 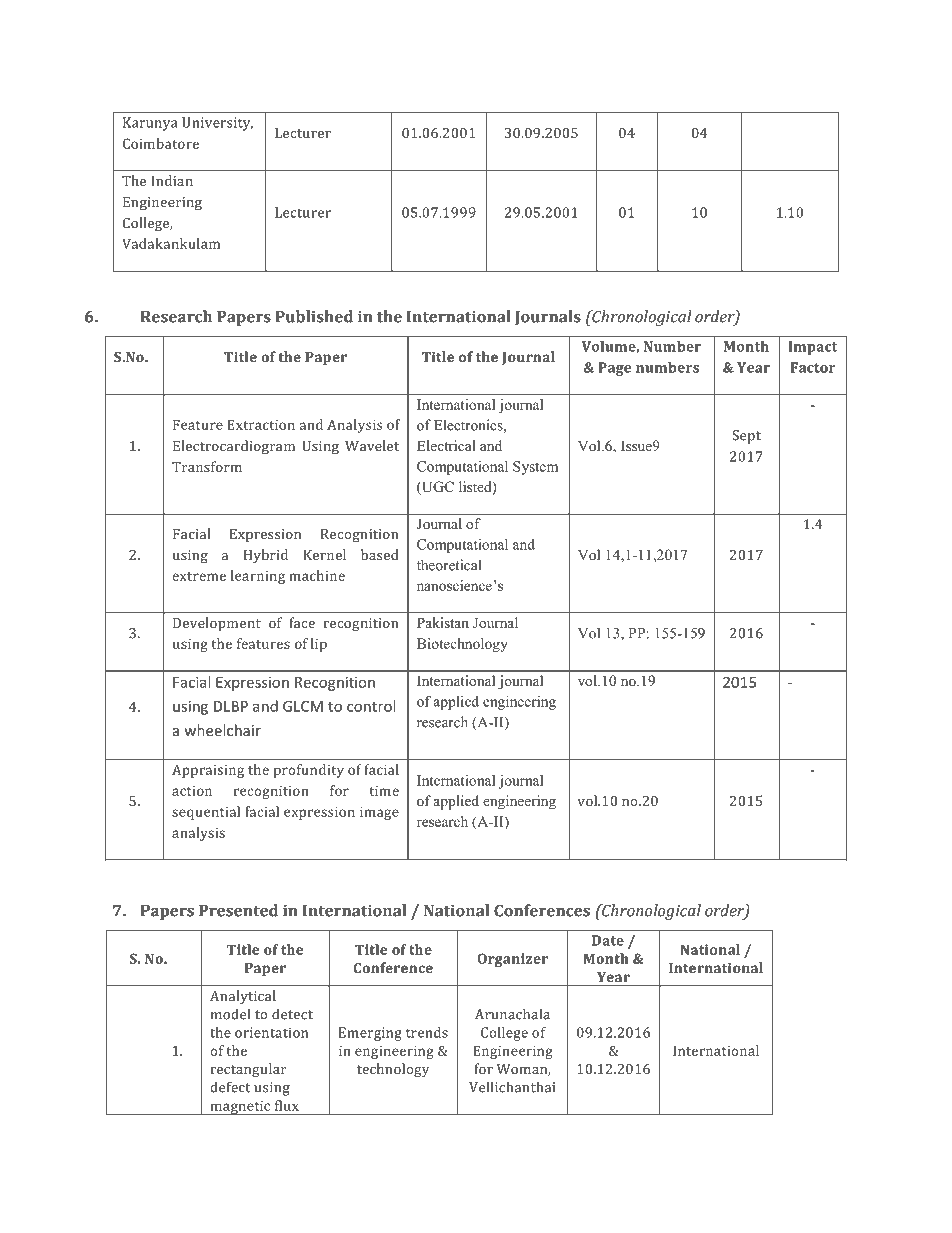 I want to click on System, so click(x=535, y=468).
